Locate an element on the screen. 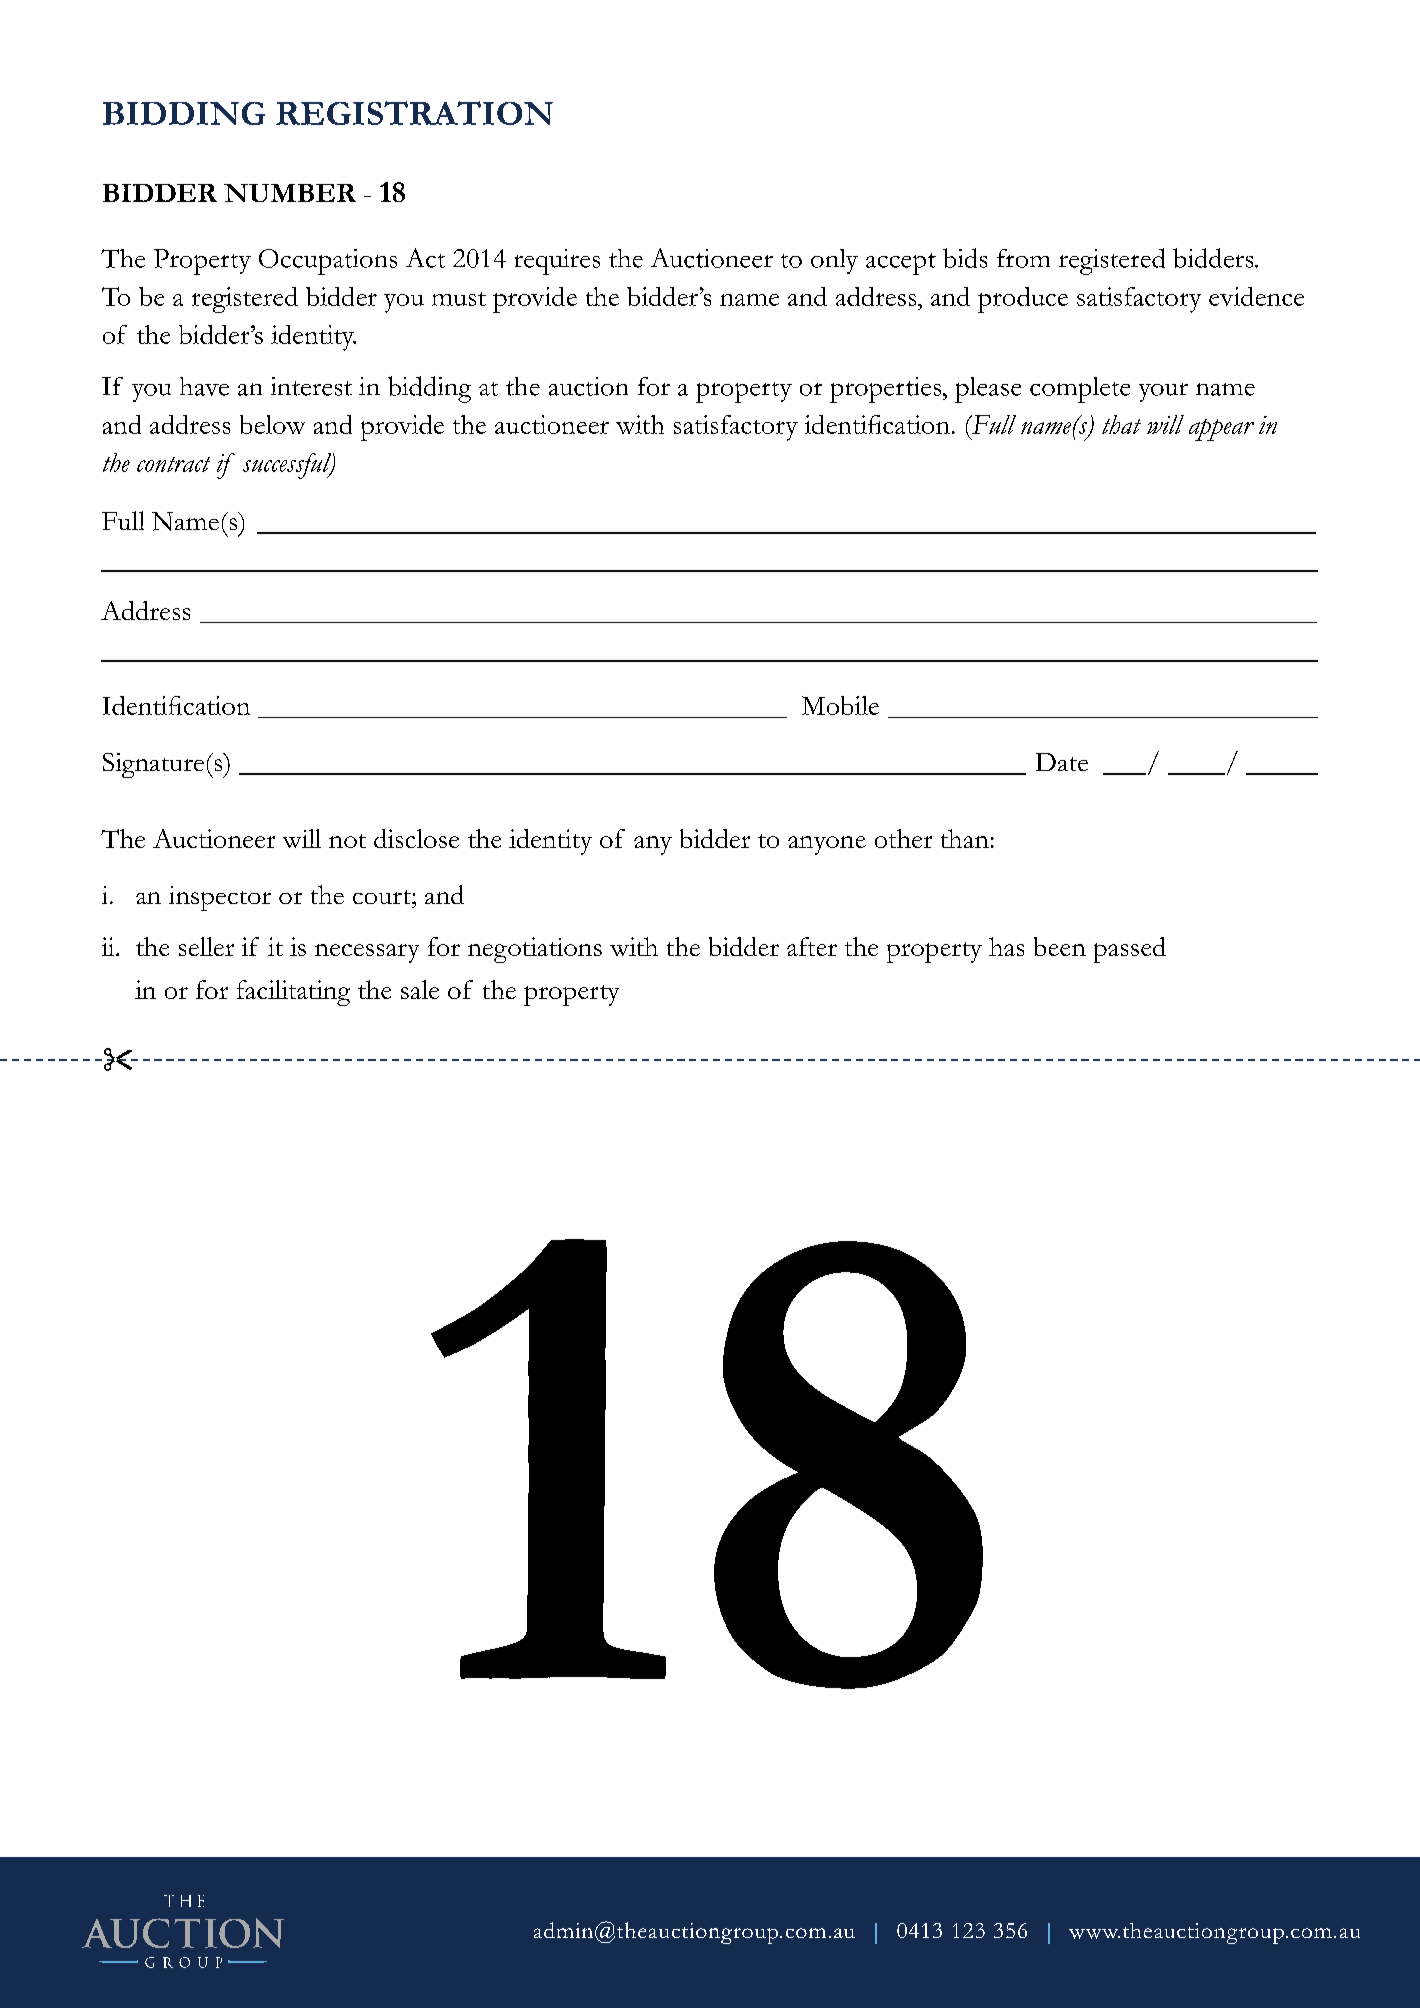 The height and width of the screenshot is (2008, 1420). from is located at coordinates (1023, 258).
